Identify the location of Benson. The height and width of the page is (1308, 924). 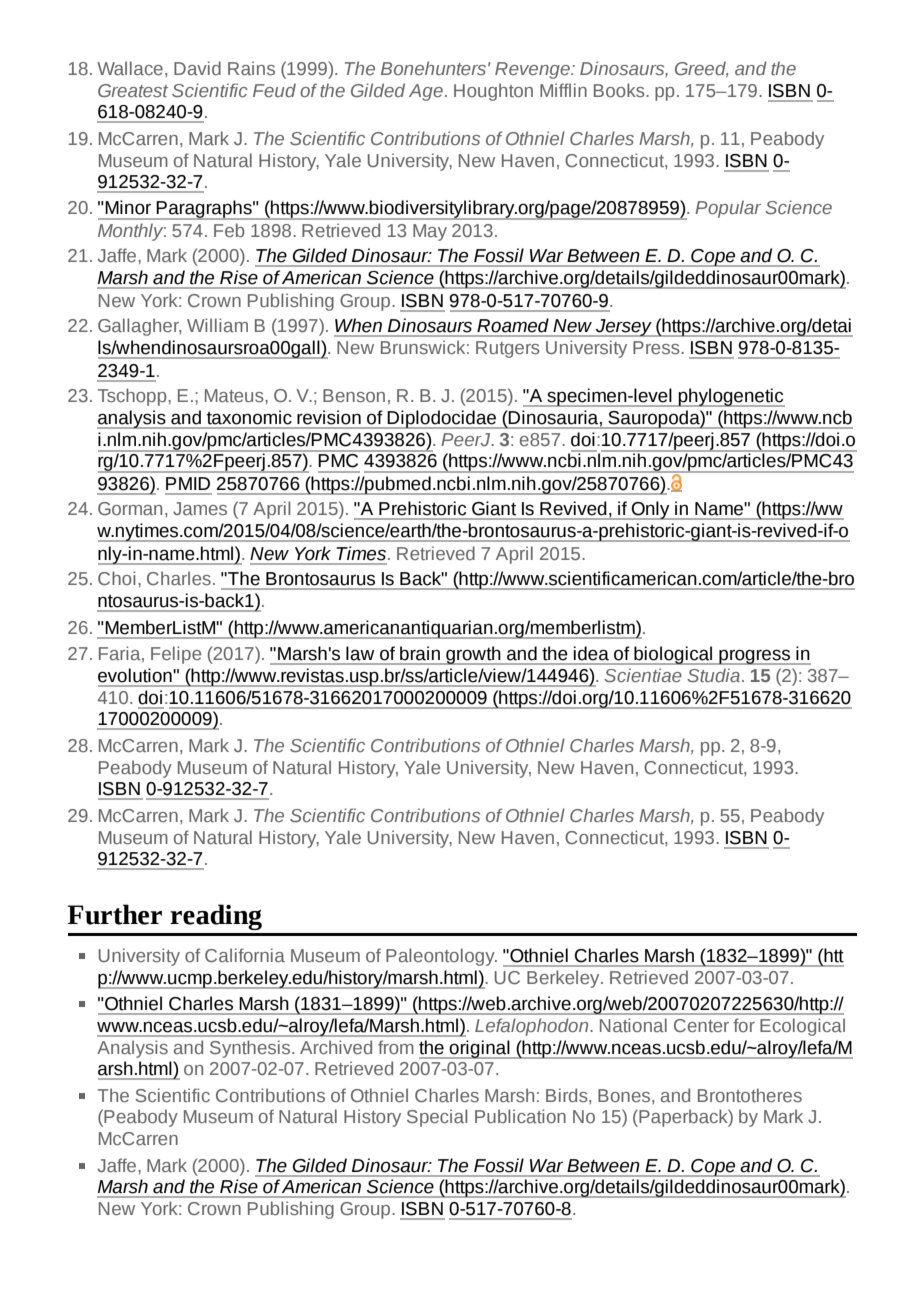
(354, 395).
